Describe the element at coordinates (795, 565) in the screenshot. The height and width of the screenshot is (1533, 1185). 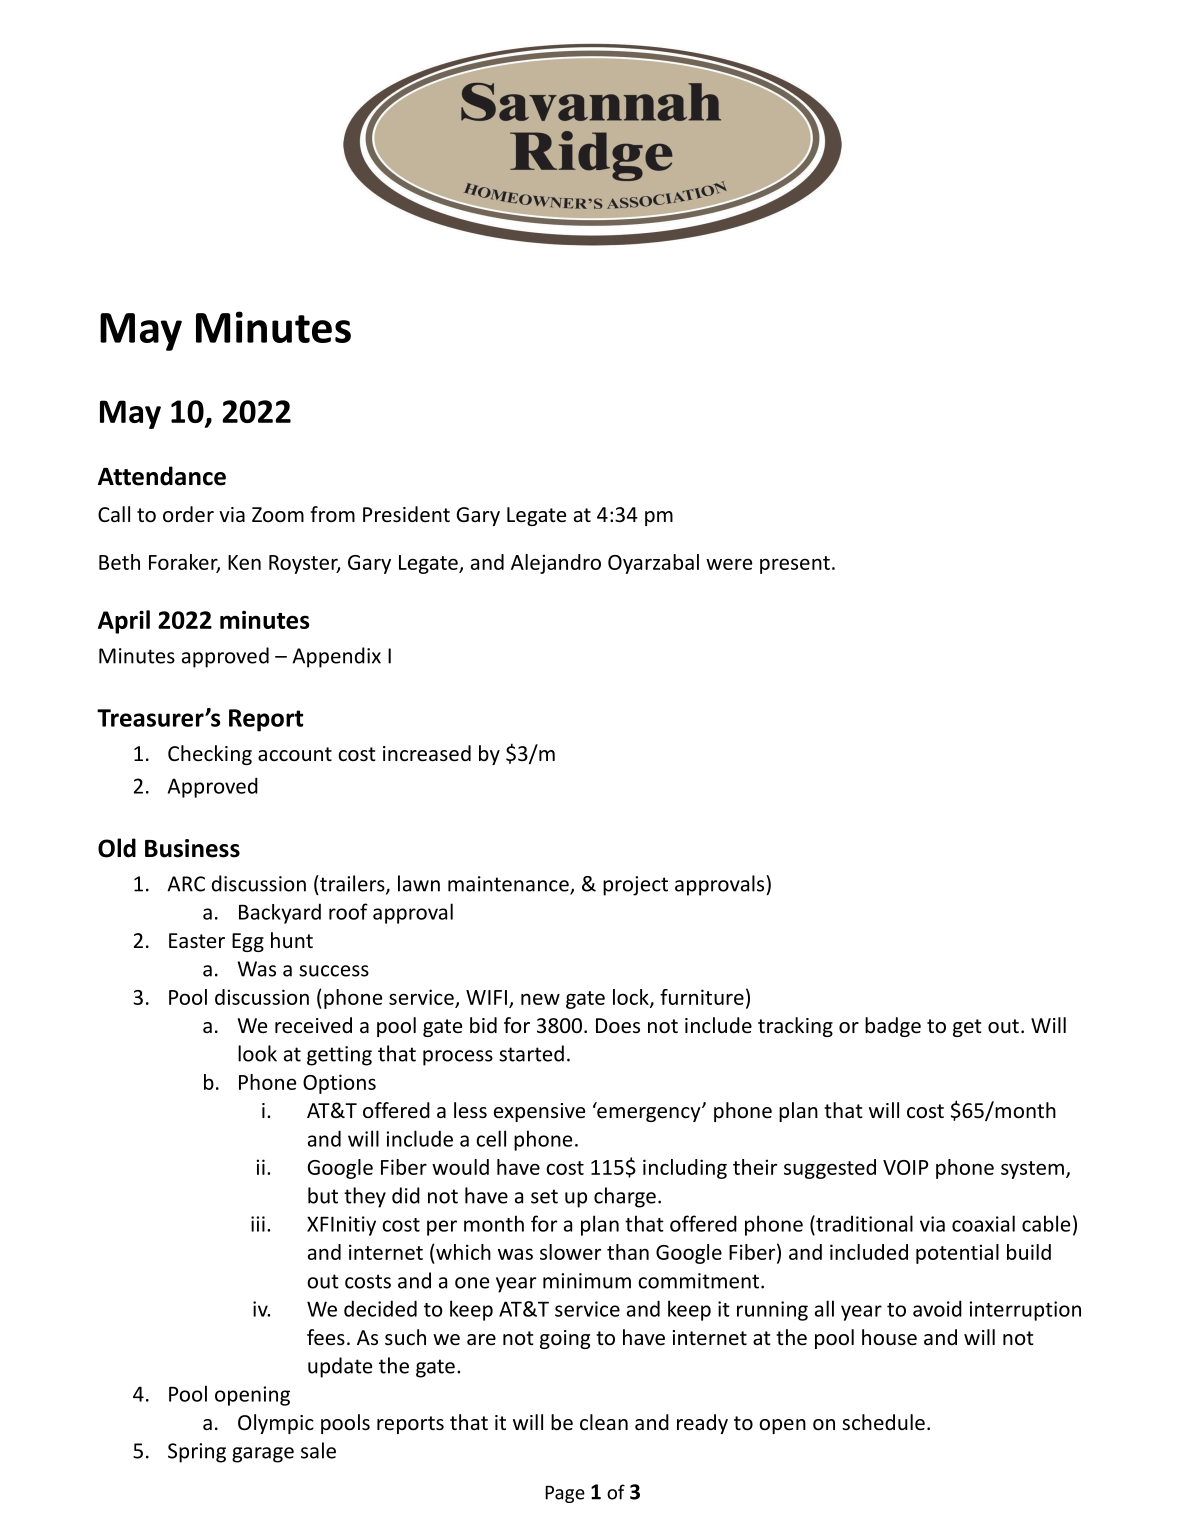
I see `present` at that location.
